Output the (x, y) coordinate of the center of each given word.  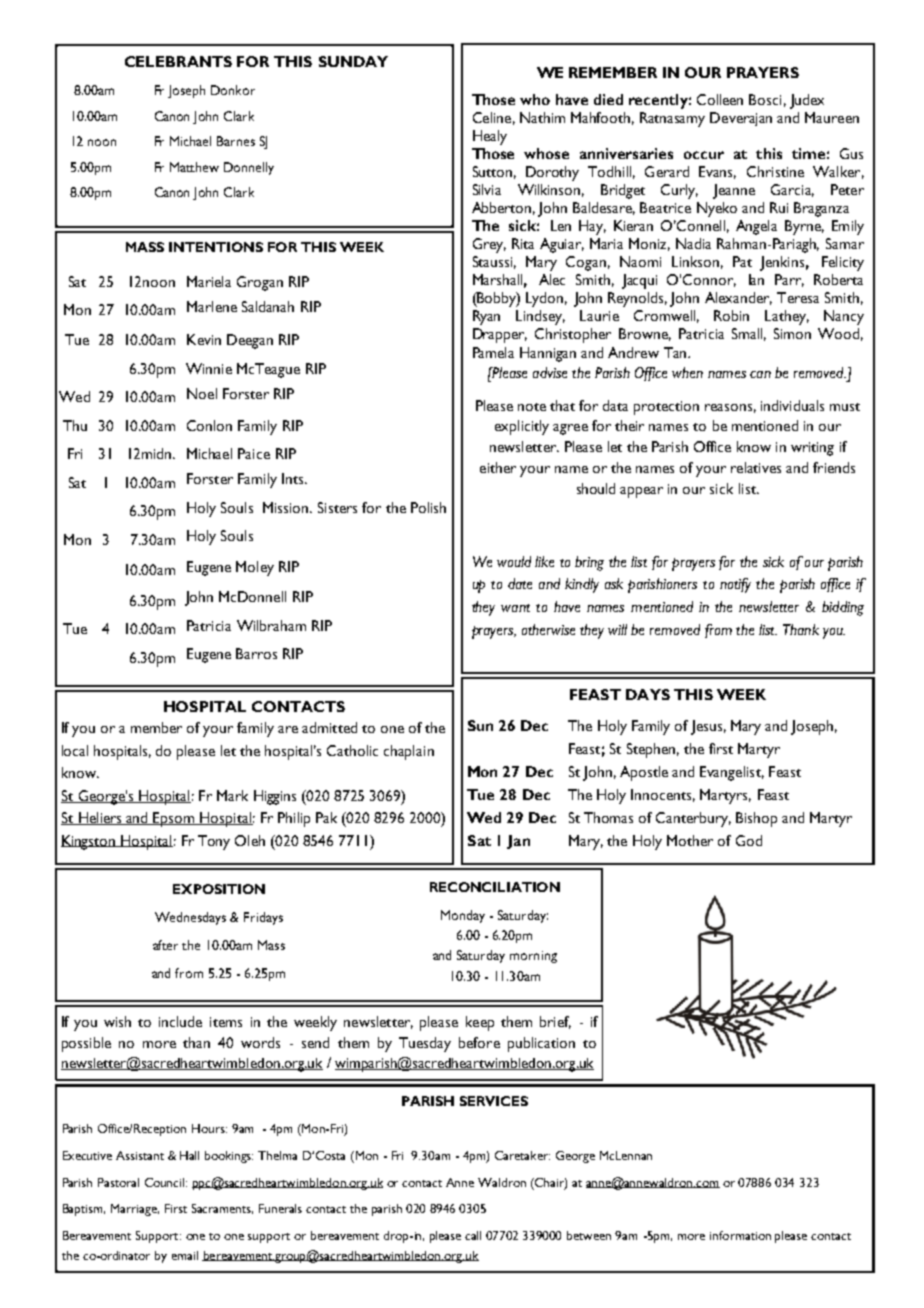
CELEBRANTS (178, 61)
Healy (490, 137)
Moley (255, 568)
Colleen (720, 99)
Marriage (135, 1210)
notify (735, 585)
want (515, 608)
